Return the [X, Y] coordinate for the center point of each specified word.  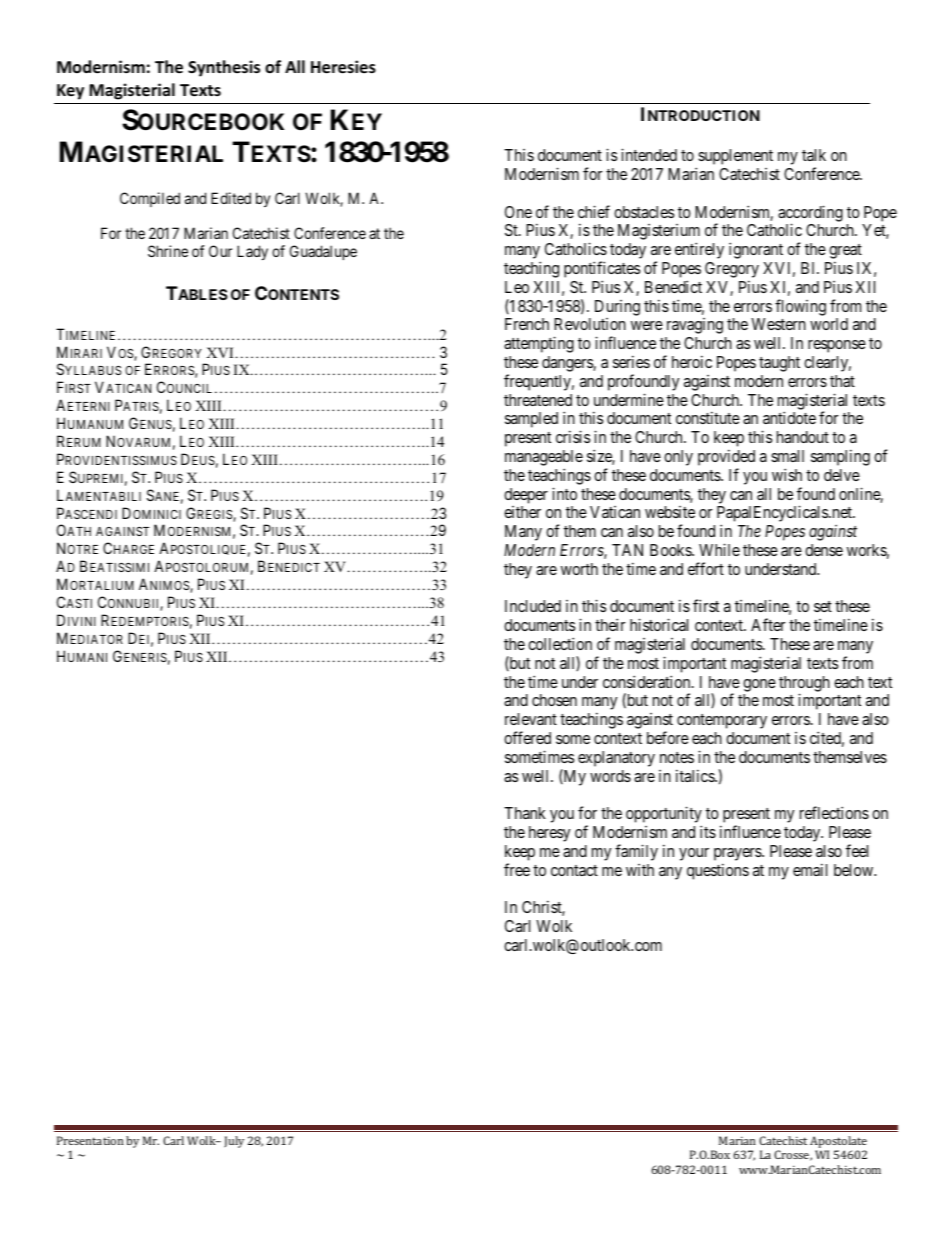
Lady [252, 252]
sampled [531, 420]
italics [696, 775]
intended [649, 154]
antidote [789, 417]
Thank [525, 813]
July [234, 1142]
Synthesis [224, 68]
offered [527, 737]
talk [814, 155]
